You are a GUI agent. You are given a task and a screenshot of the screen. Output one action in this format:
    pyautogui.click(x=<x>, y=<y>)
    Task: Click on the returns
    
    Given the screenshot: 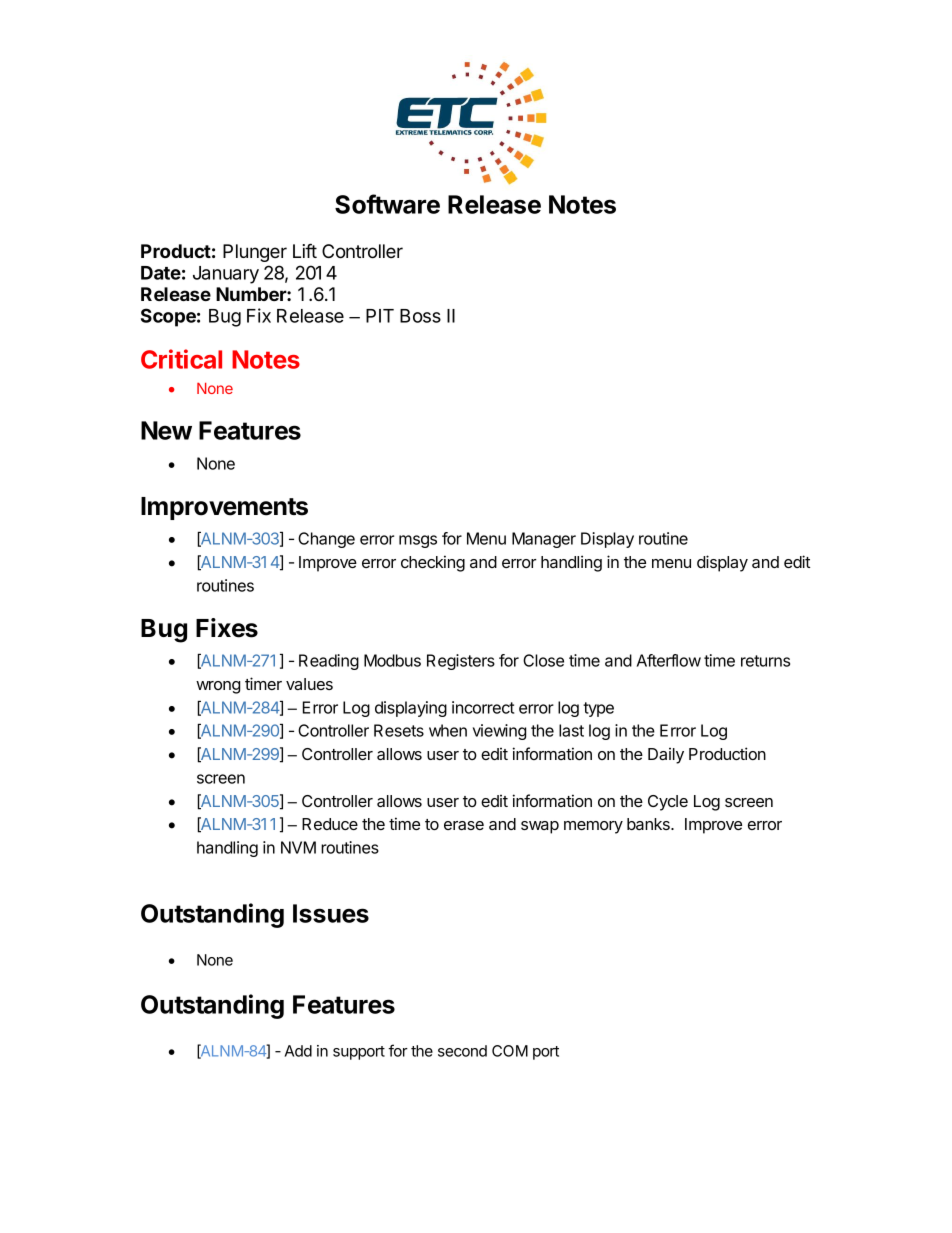 What is the action you would take?
    pyautogui.click(x=765, y=661)
